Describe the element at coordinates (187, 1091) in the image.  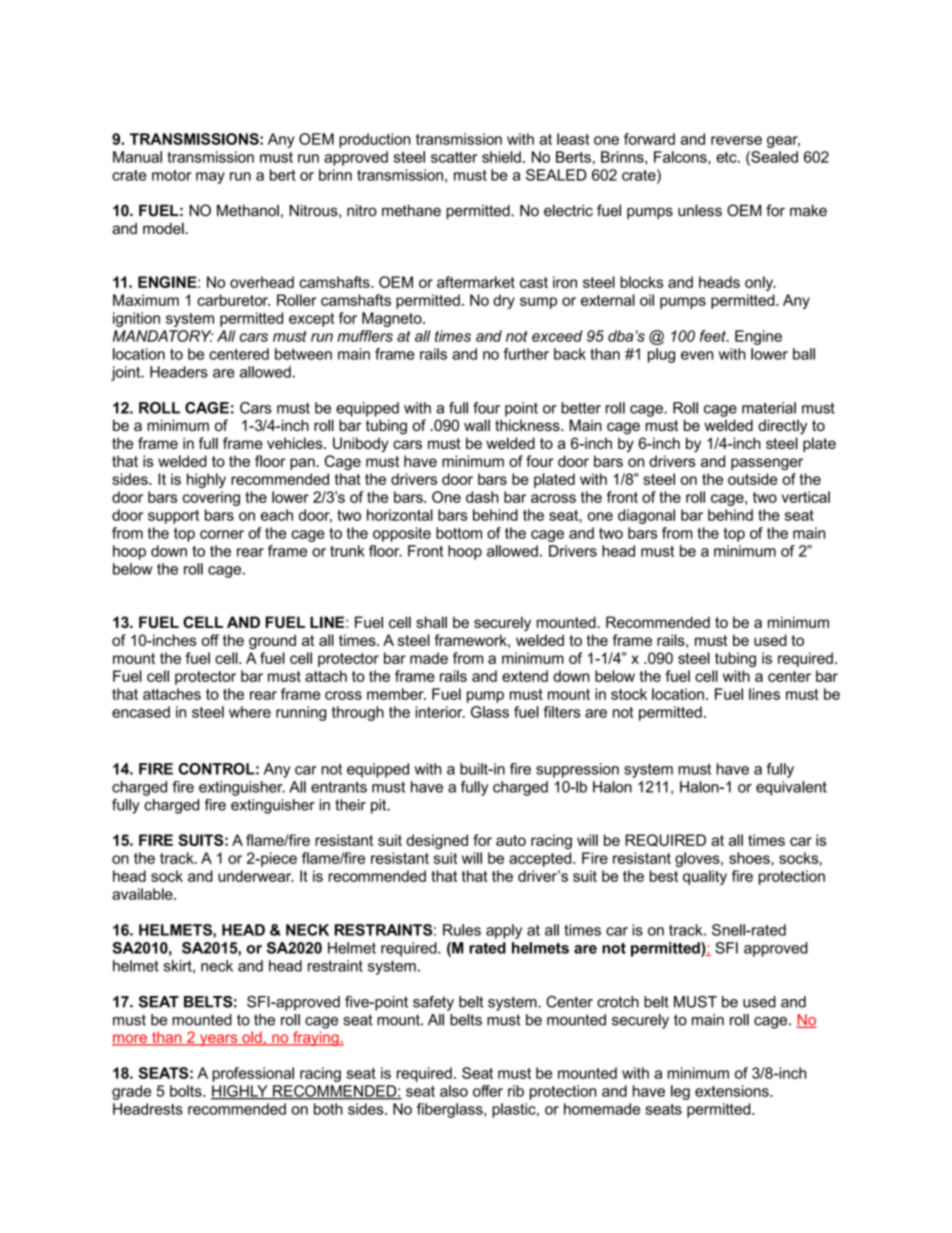
I see `bolts` at that location.
